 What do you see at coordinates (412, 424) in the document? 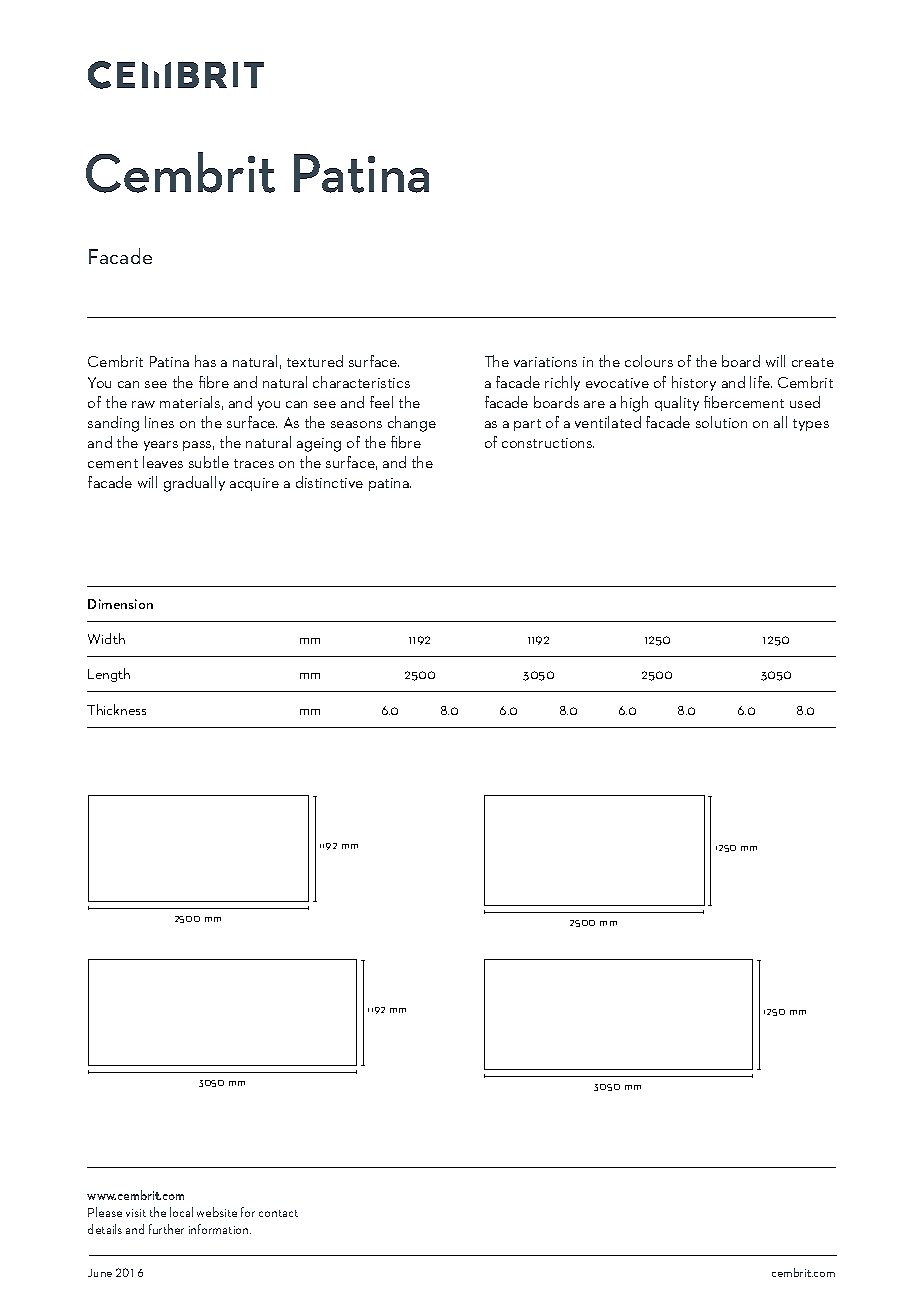
I see `change` at bounding box center [412, 424].
